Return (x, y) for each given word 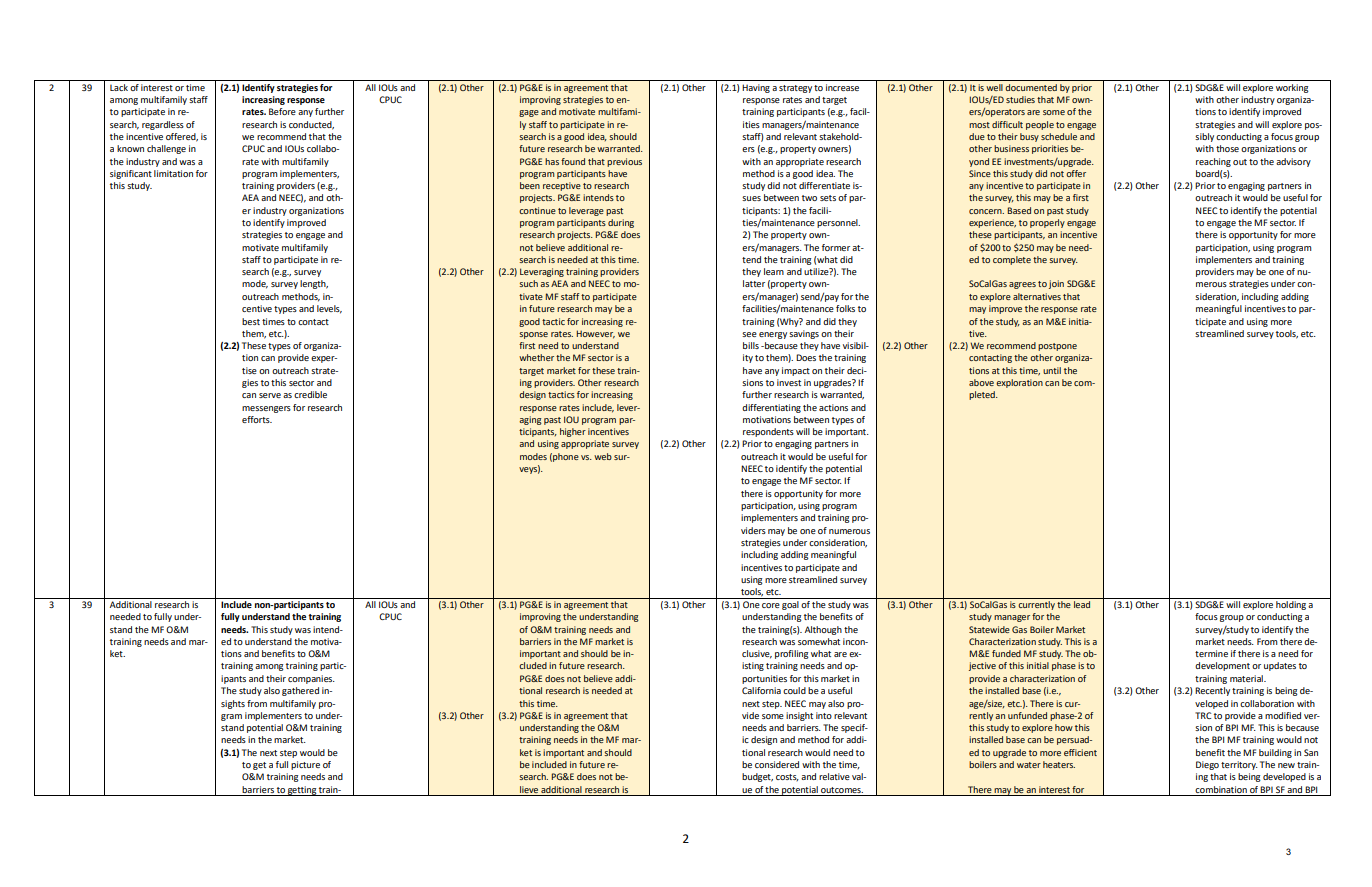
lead (1082, 604)
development (1222, 666)
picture (305, 765)
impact (796, 371)
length (314, 284)
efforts (257, 419)
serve (270, 395)
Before (282, 111)
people (1040, 125)
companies (311, 679)
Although (823, 630)
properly (1047, 223)
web (603, 456)
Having (756, 88)
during (621, 223)
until (1052, 370)
